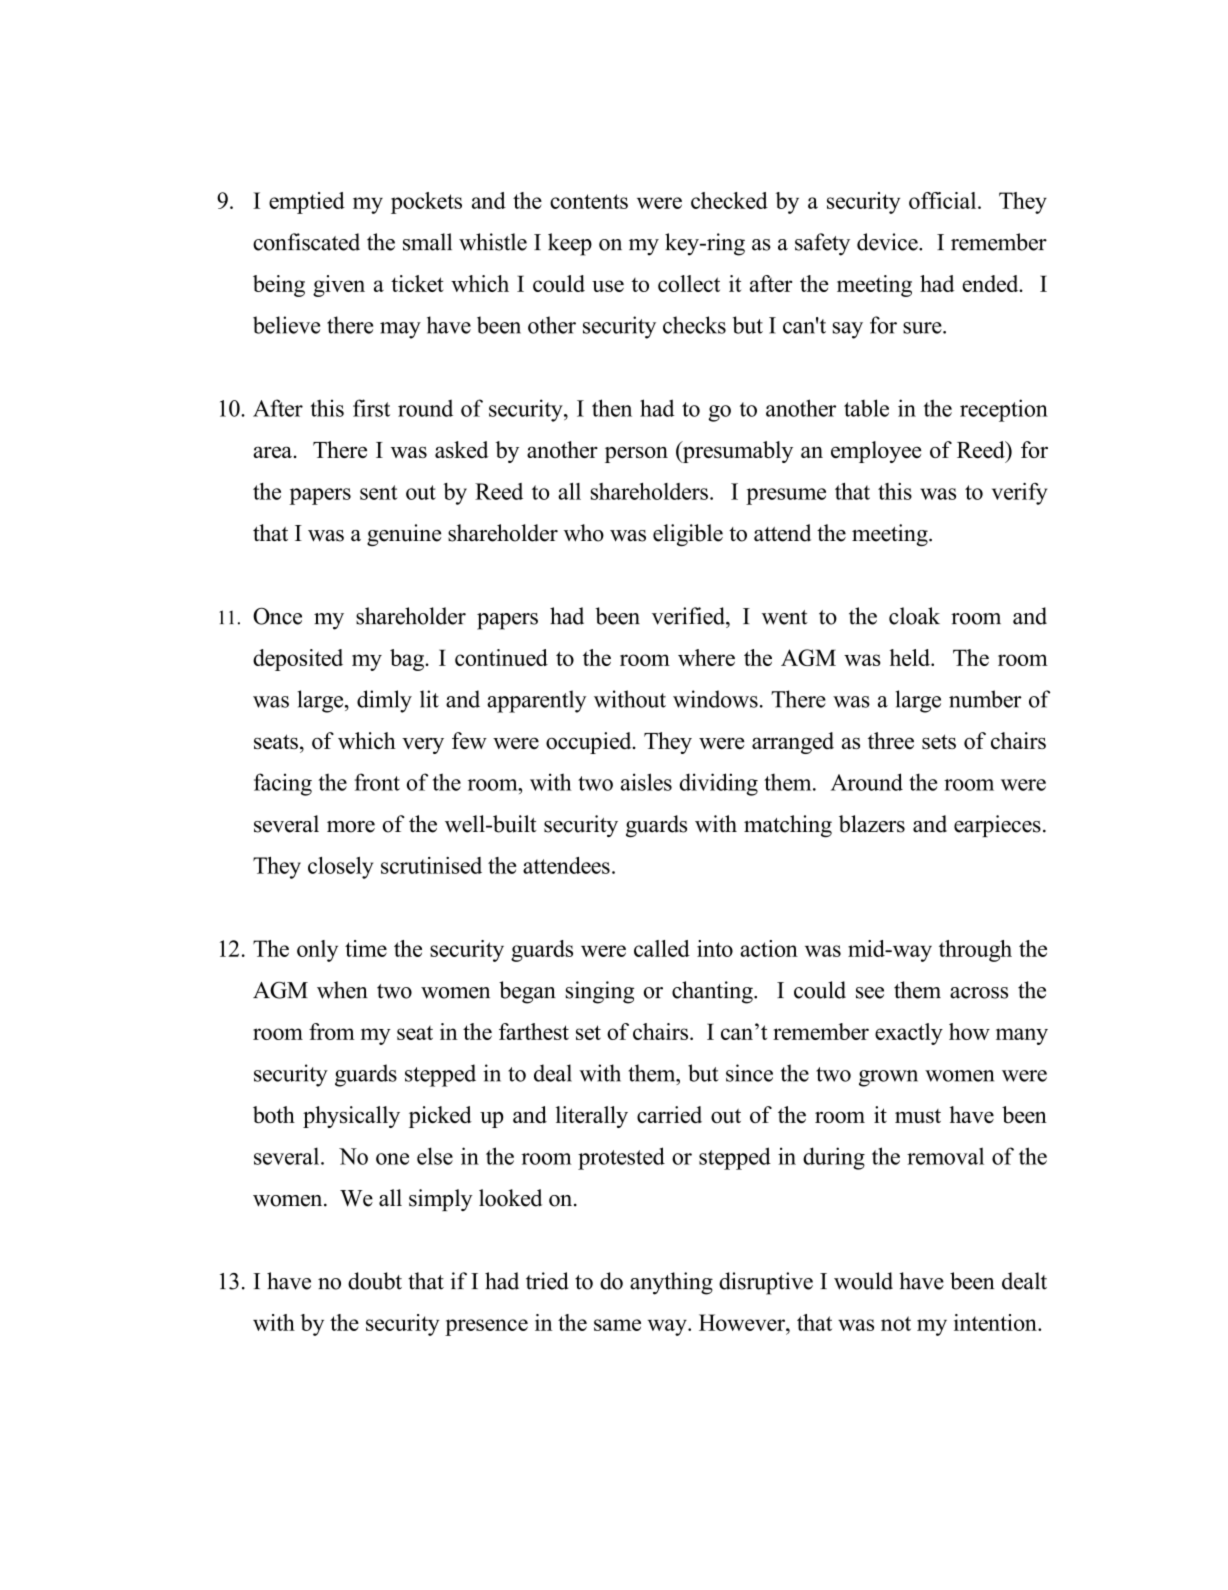 The image size is (1228, 1590). Describe the element at coordinates (669, 1114) in the screenshot. I see `carried` at that location.
